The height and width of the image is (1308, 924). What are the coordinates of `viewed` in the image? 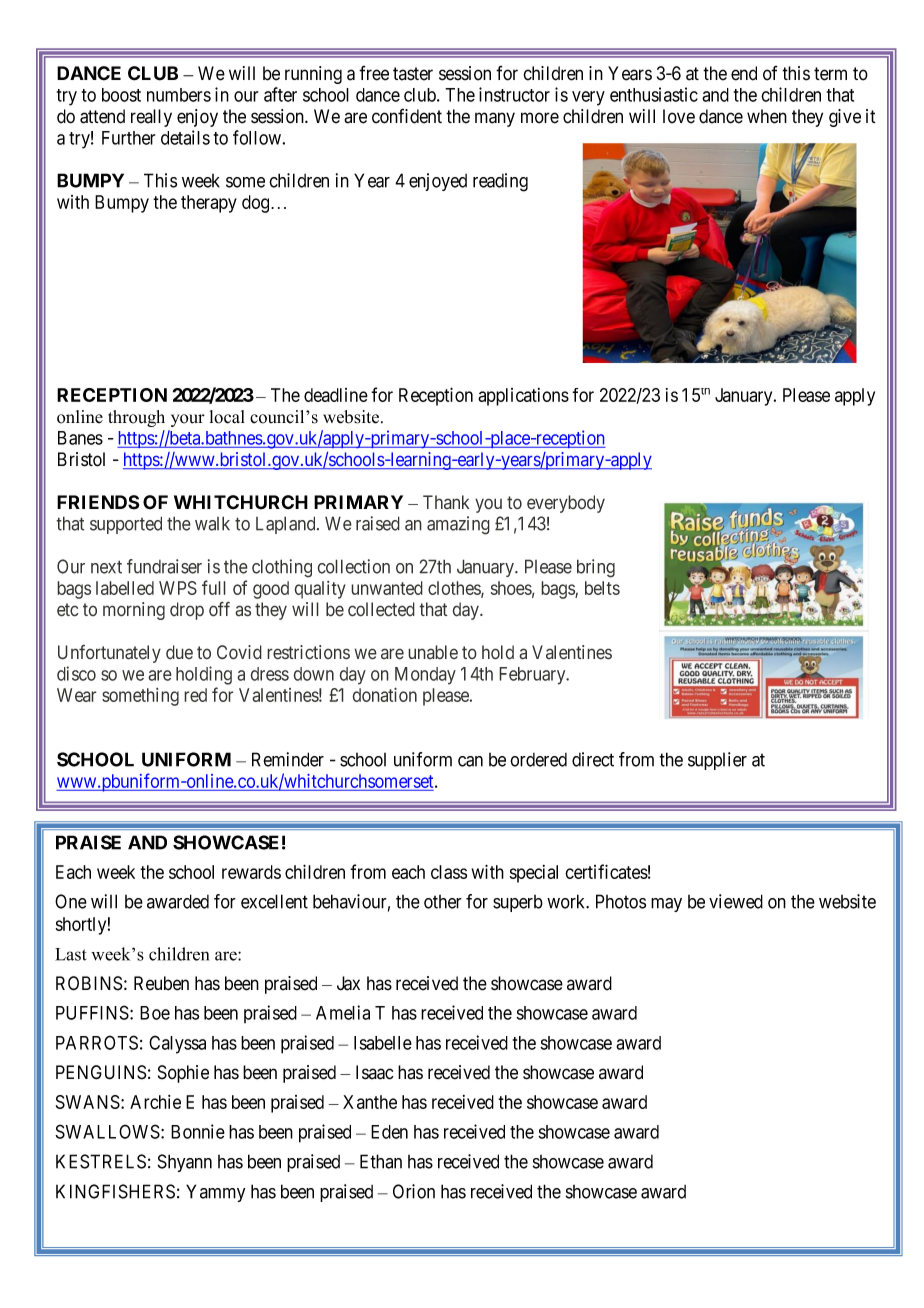 It's located at (736, 901).
